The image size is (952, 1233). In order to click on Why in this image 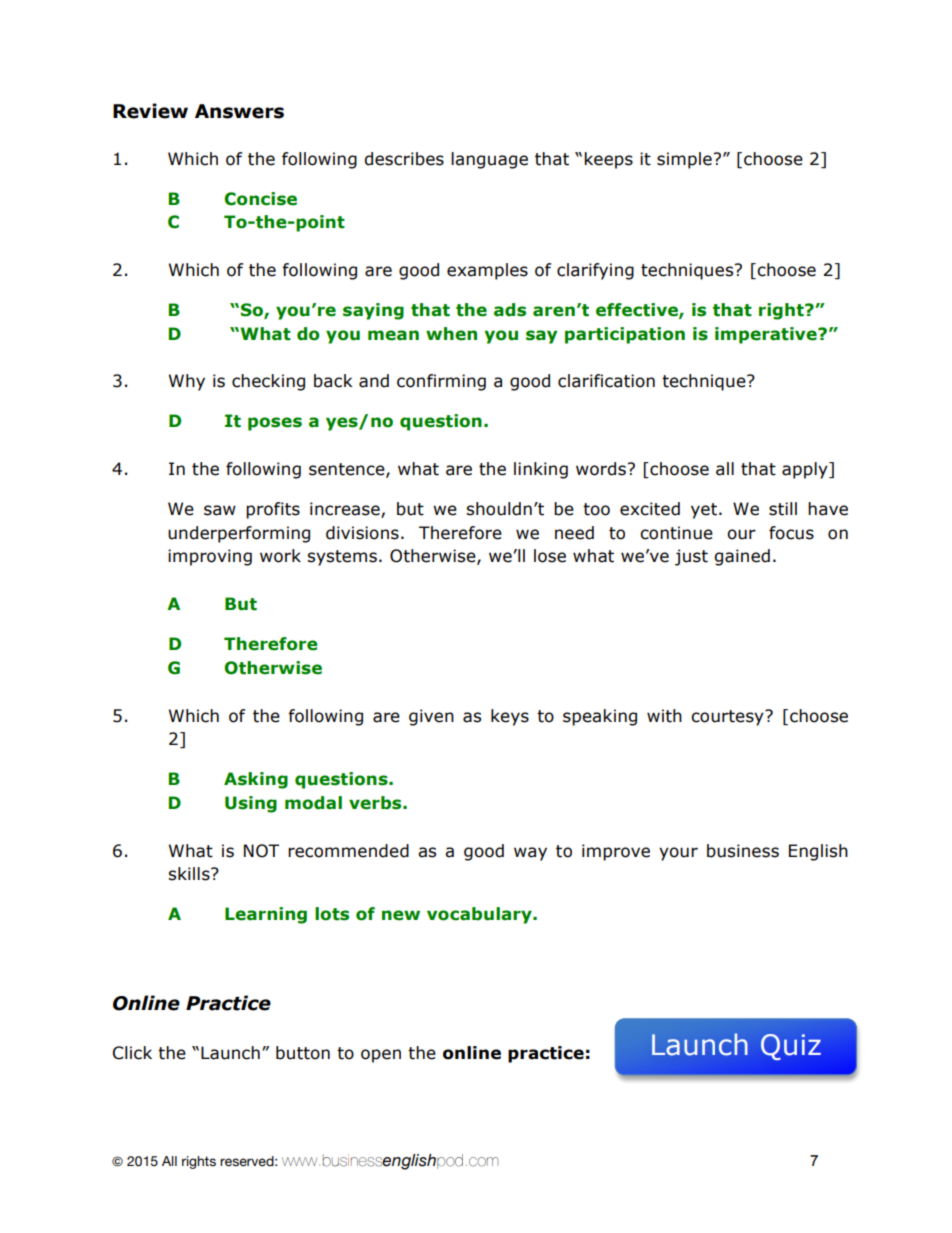, I will do `click(187, 382)`.
